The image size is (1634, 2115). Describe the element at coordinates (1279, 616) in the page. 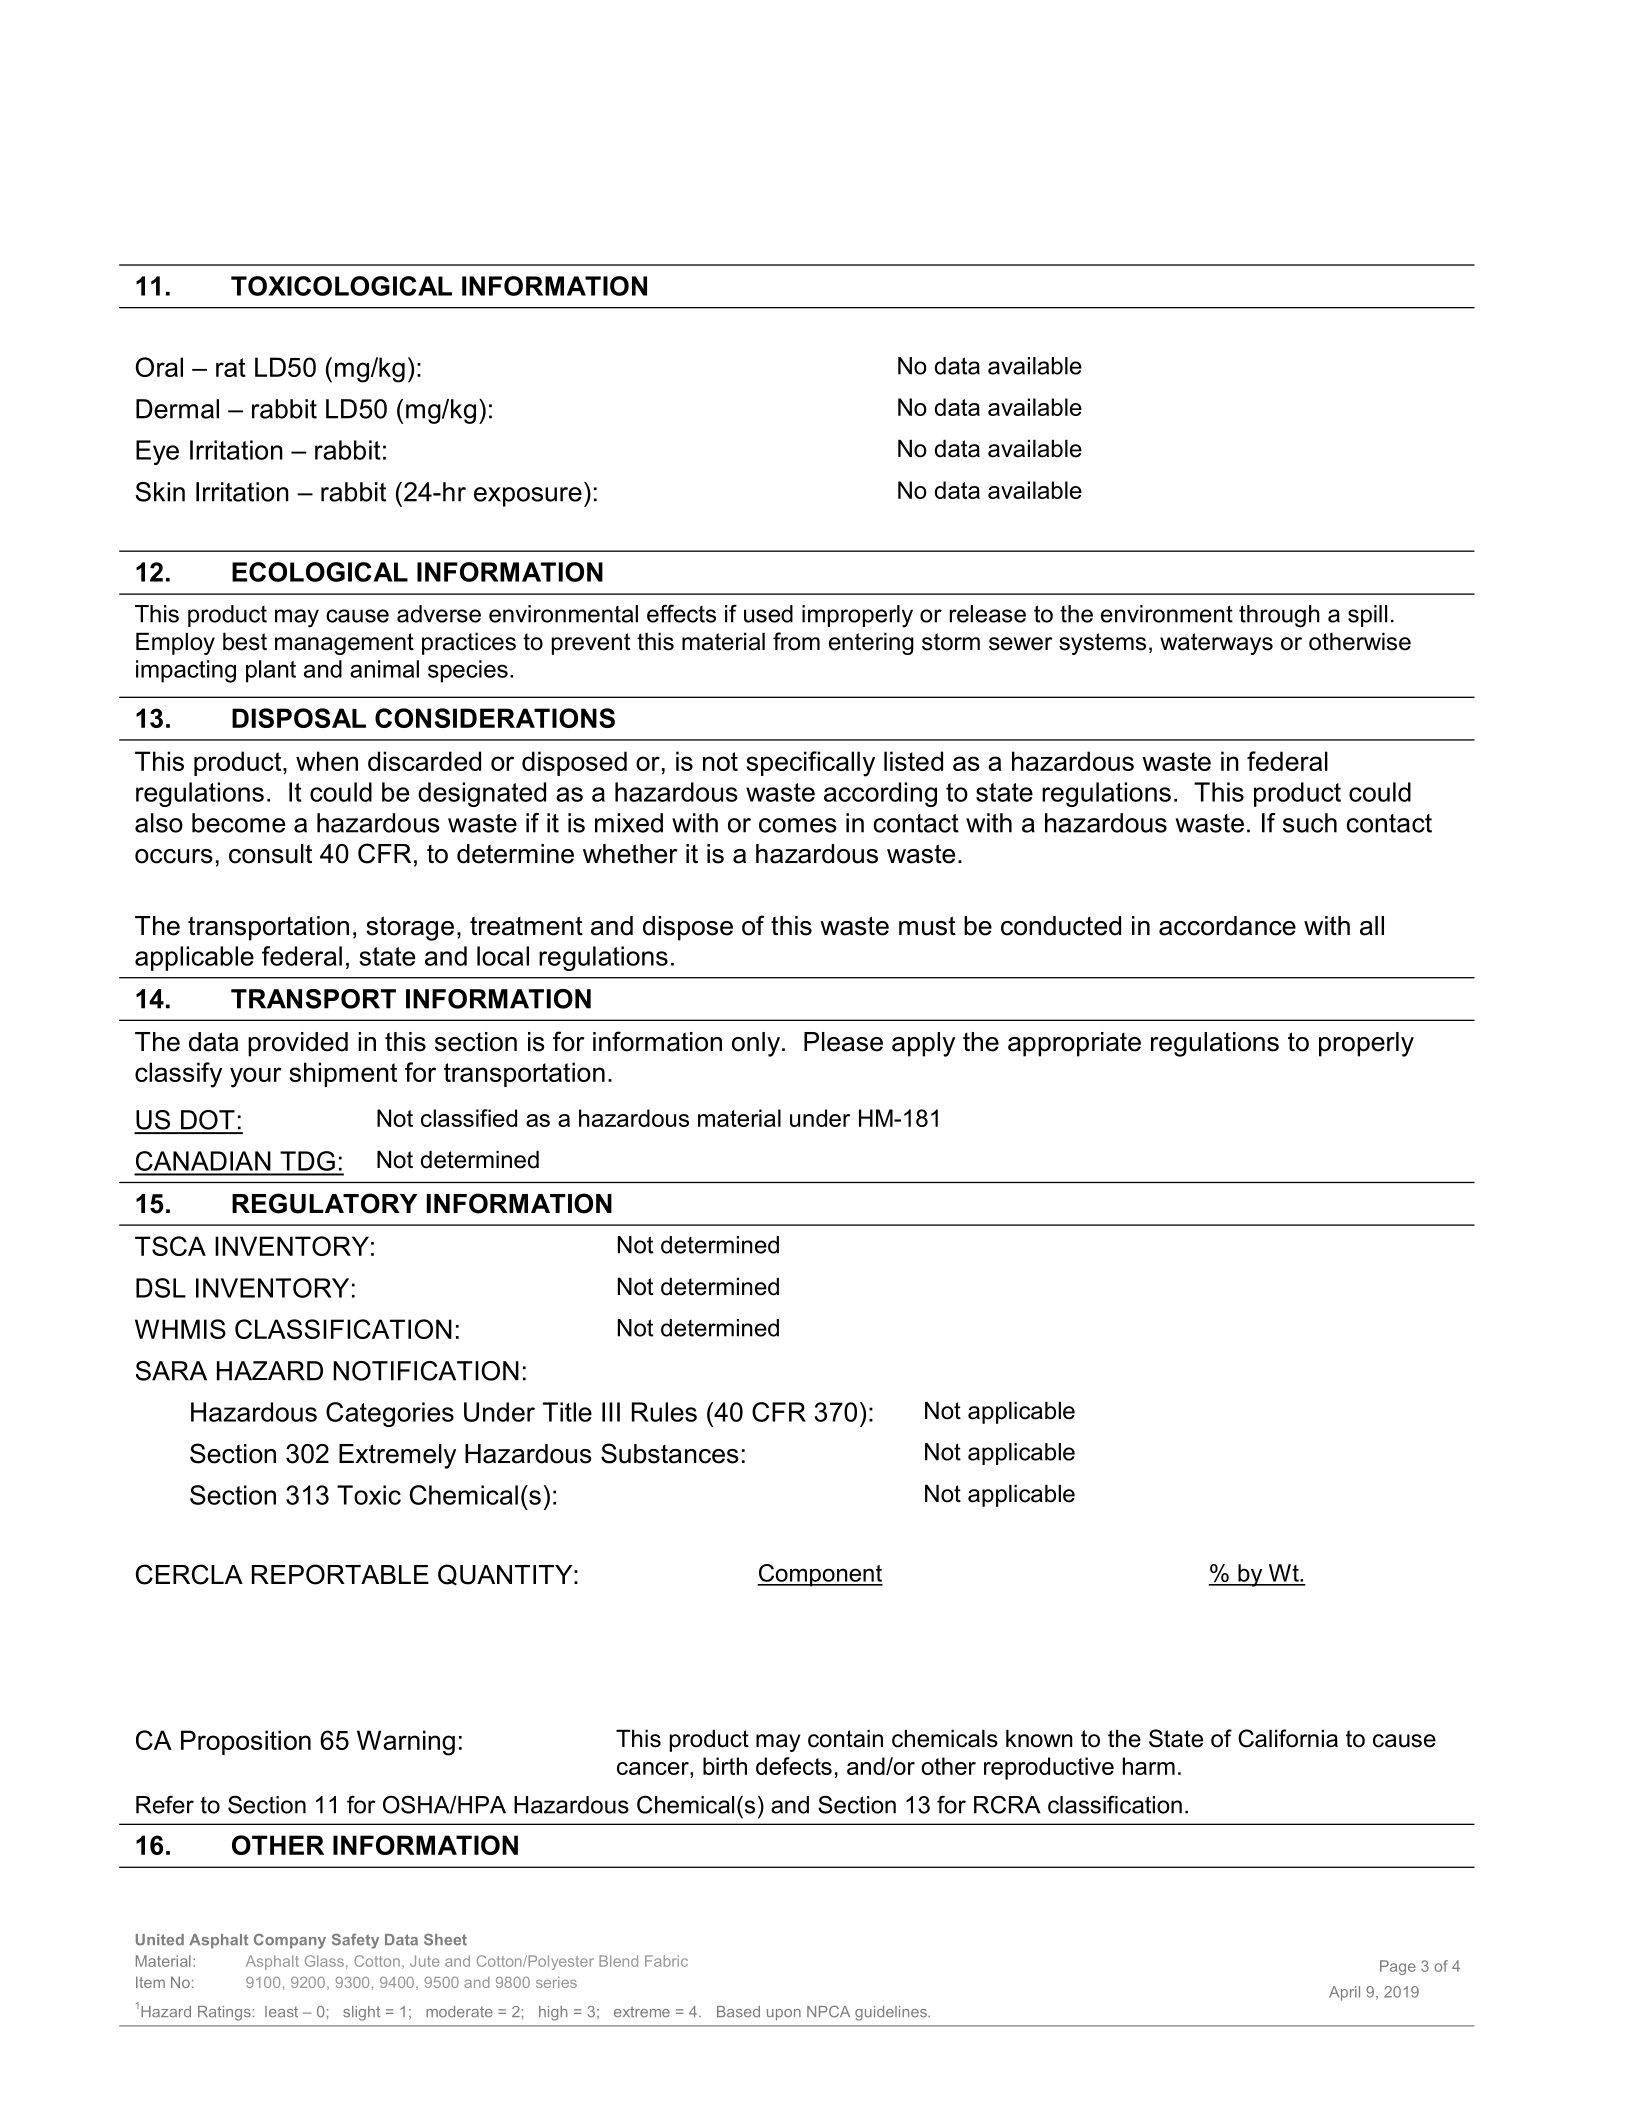

I see `through` at that location.
